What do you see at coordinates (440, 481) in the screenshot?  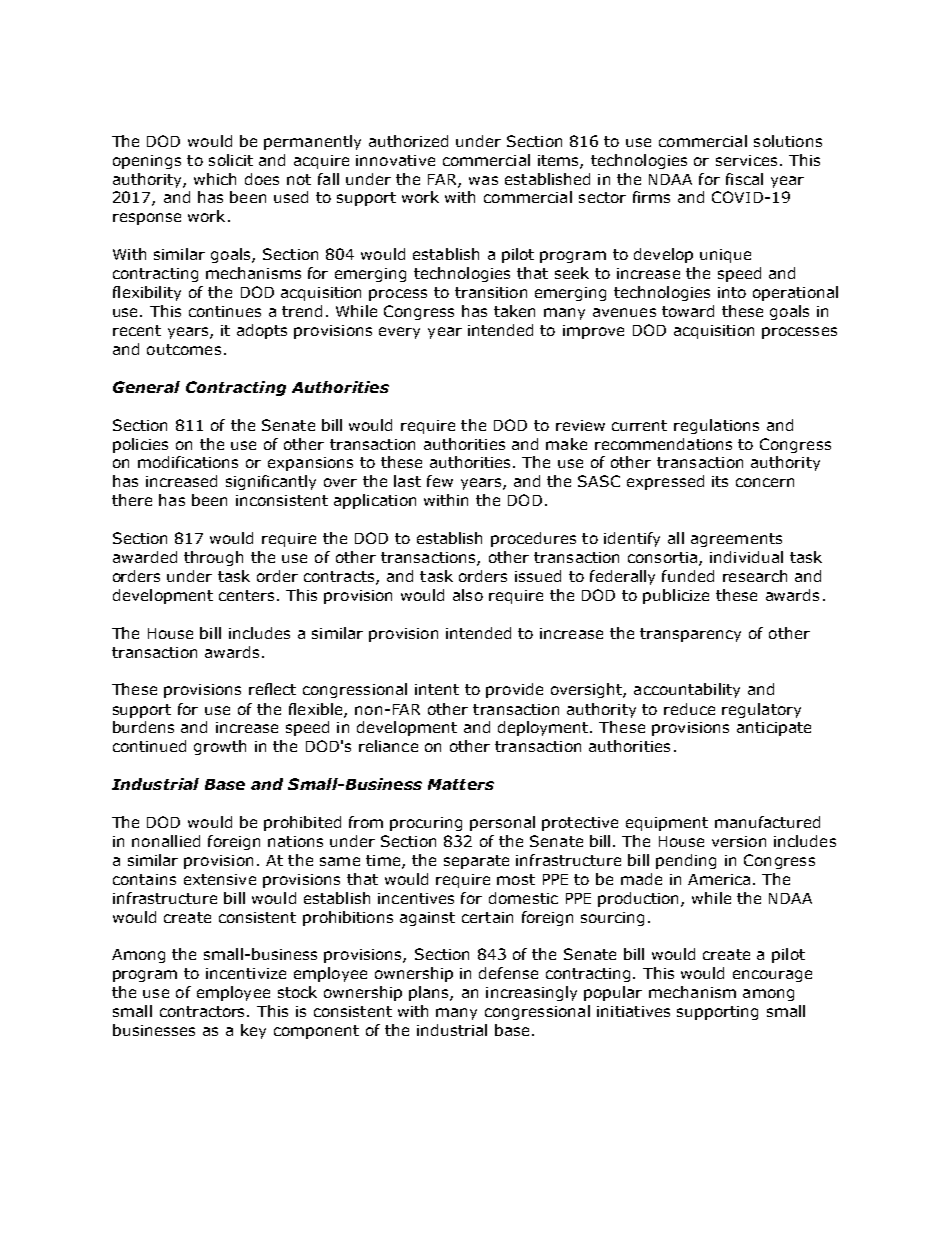 I see `few` at bounding box center [440, 481].
